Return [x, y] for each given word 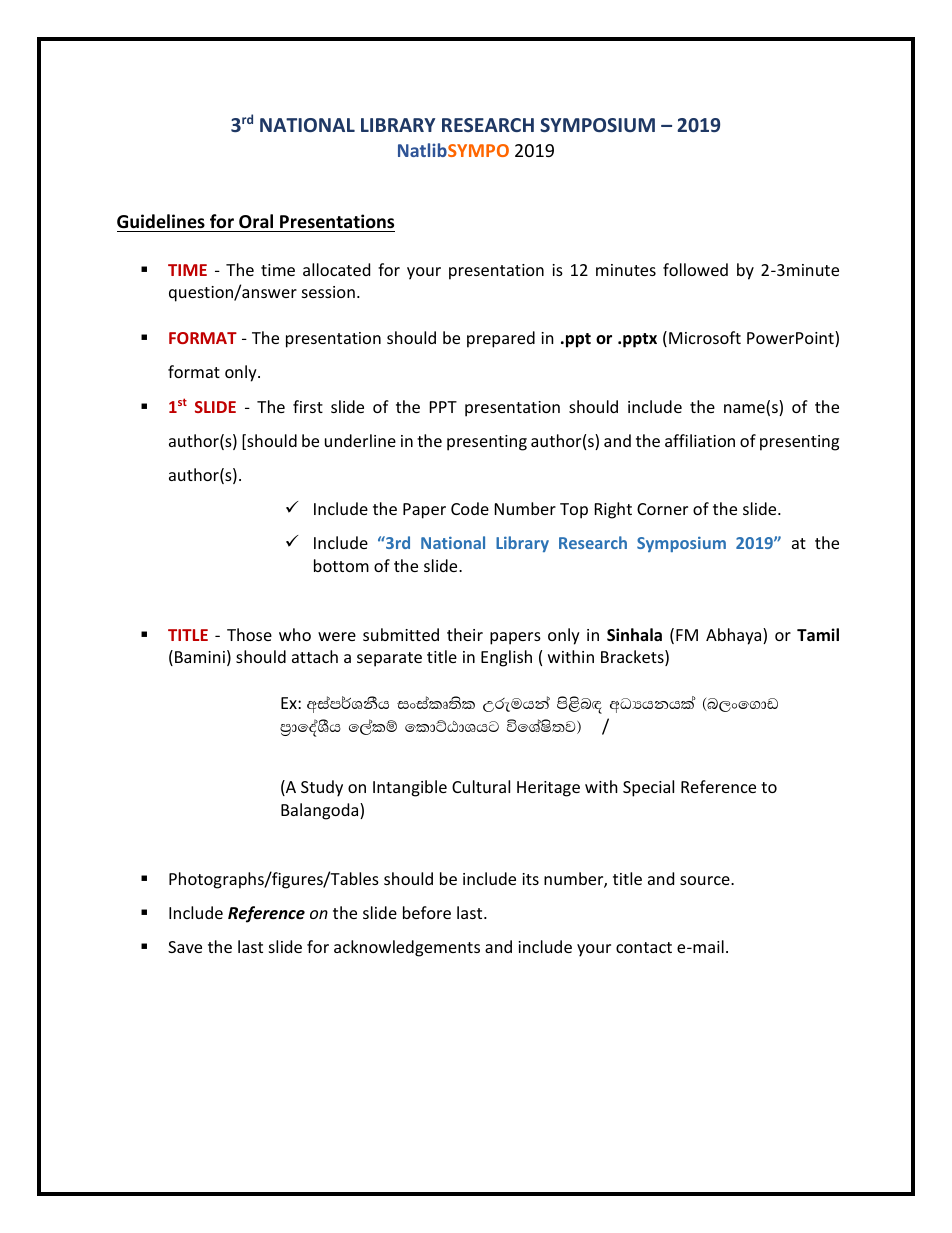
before [427, 912]
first [308, 406]
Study [322, 788]
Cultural [481, 786]
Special [648, 788]
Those [249, 634]
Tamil [818, 634]
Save [185, 947]
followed [695, 269]
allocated [336, 269]
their [465, 634]
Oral [256, 221]
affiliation [700, 440]
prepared [501, 339]
